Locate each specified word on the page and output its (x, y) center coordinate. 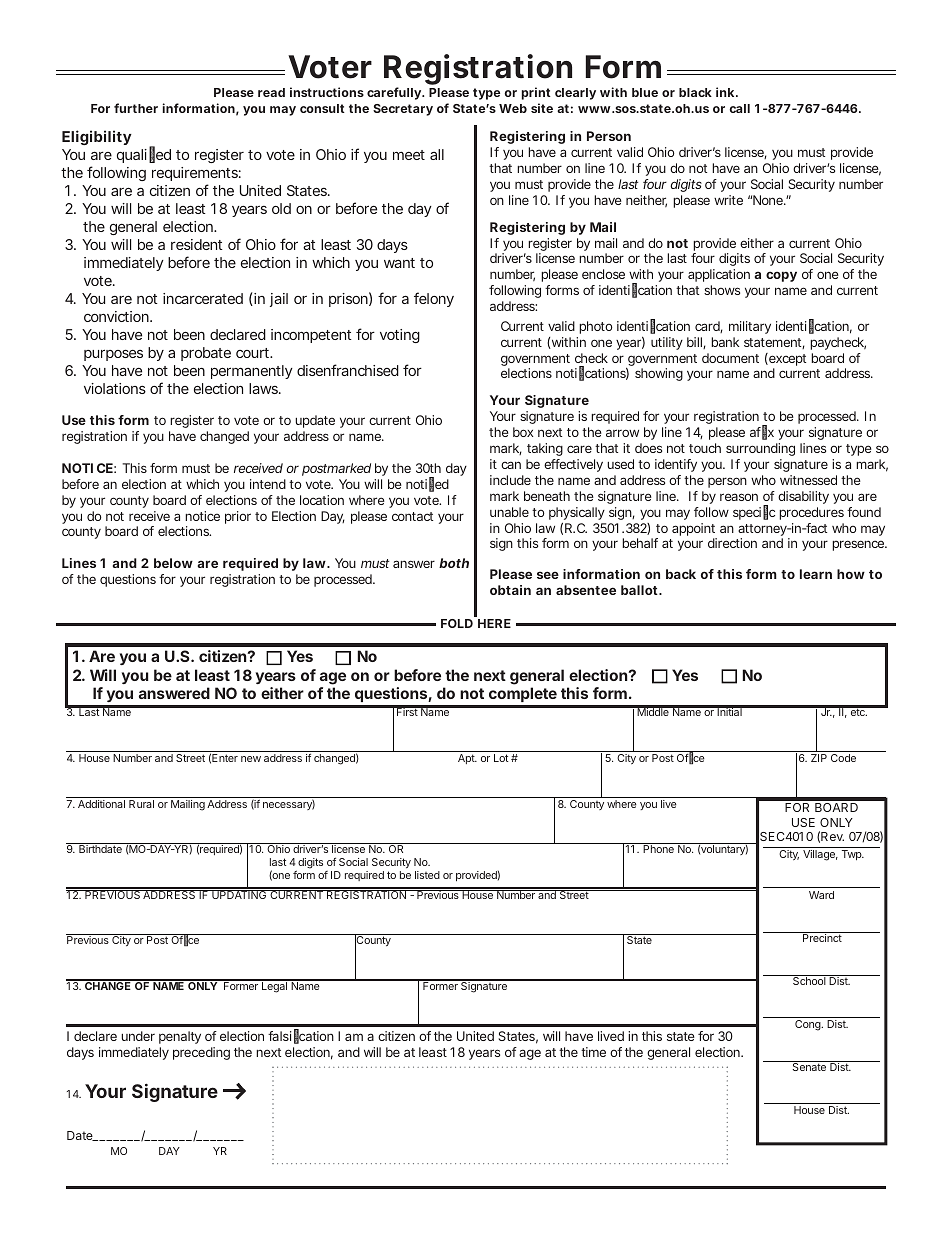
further (136, 108)
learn (816, 574)
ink (727, 92)
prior (238, 517)
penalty (180, 1037)
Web (513, 108)
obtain (510, 590)
